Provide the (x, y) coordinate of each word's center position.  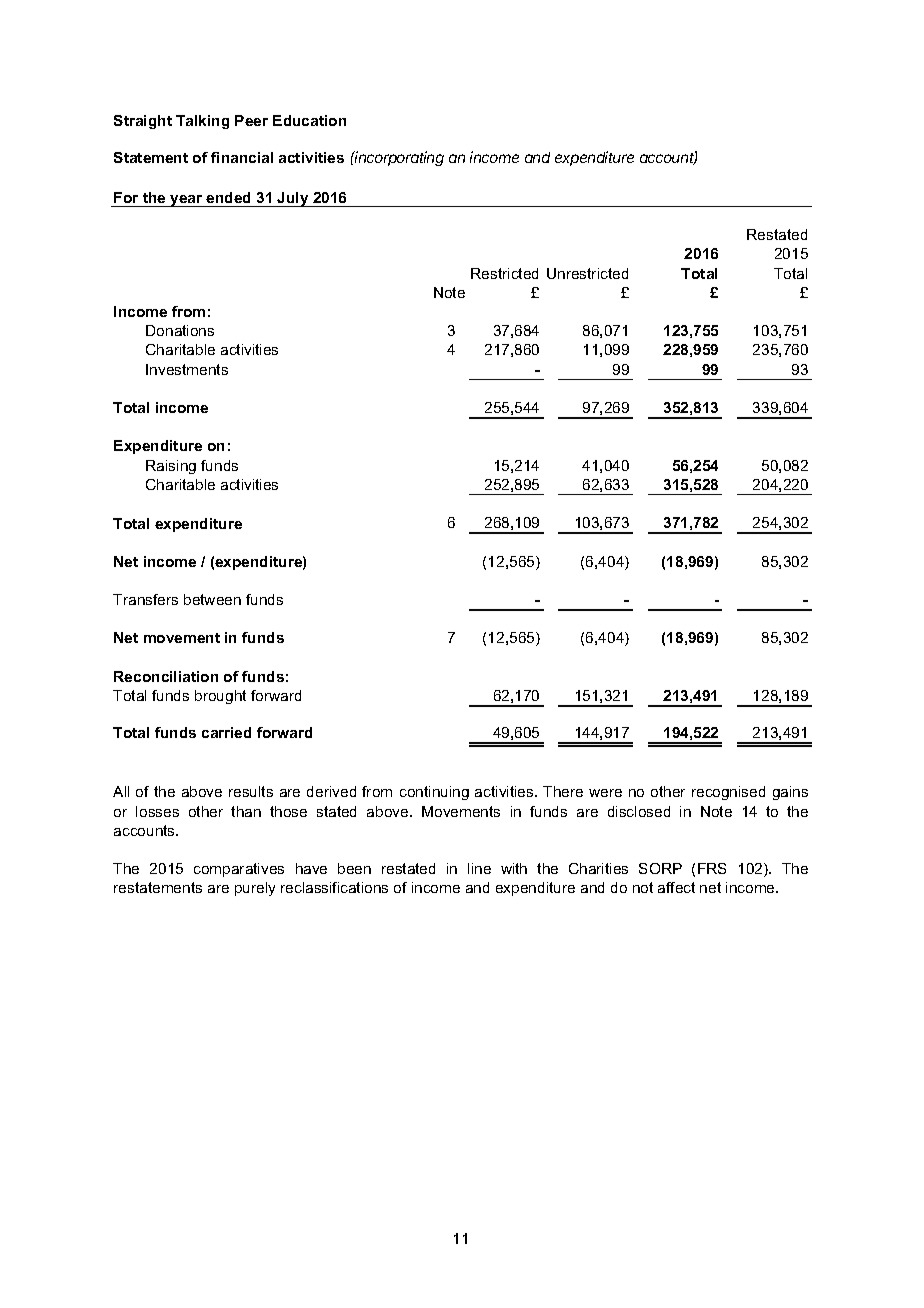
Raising (171, 467)
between (212, 599)
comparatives (239, 870)
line (479, 868)
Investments (187, 369)
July (293, 199)
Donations (180, 330)
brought (220, 697)
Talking (202, 122)
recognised (728, 793)
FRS (712, 868)
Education (309, 120)
